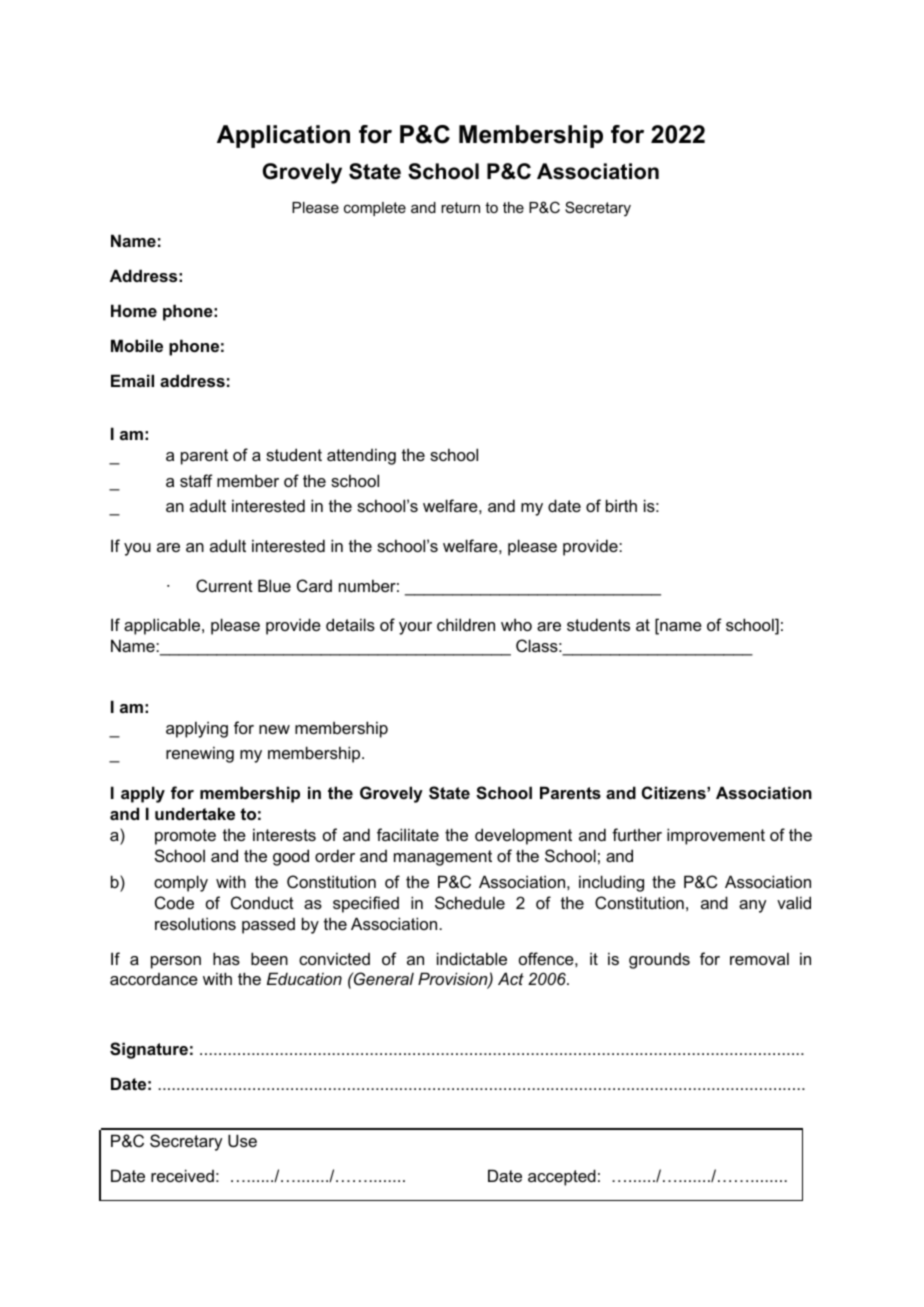  Describe the element at coordinates (460, 207) in the screenshot. I see `return` at that location.
